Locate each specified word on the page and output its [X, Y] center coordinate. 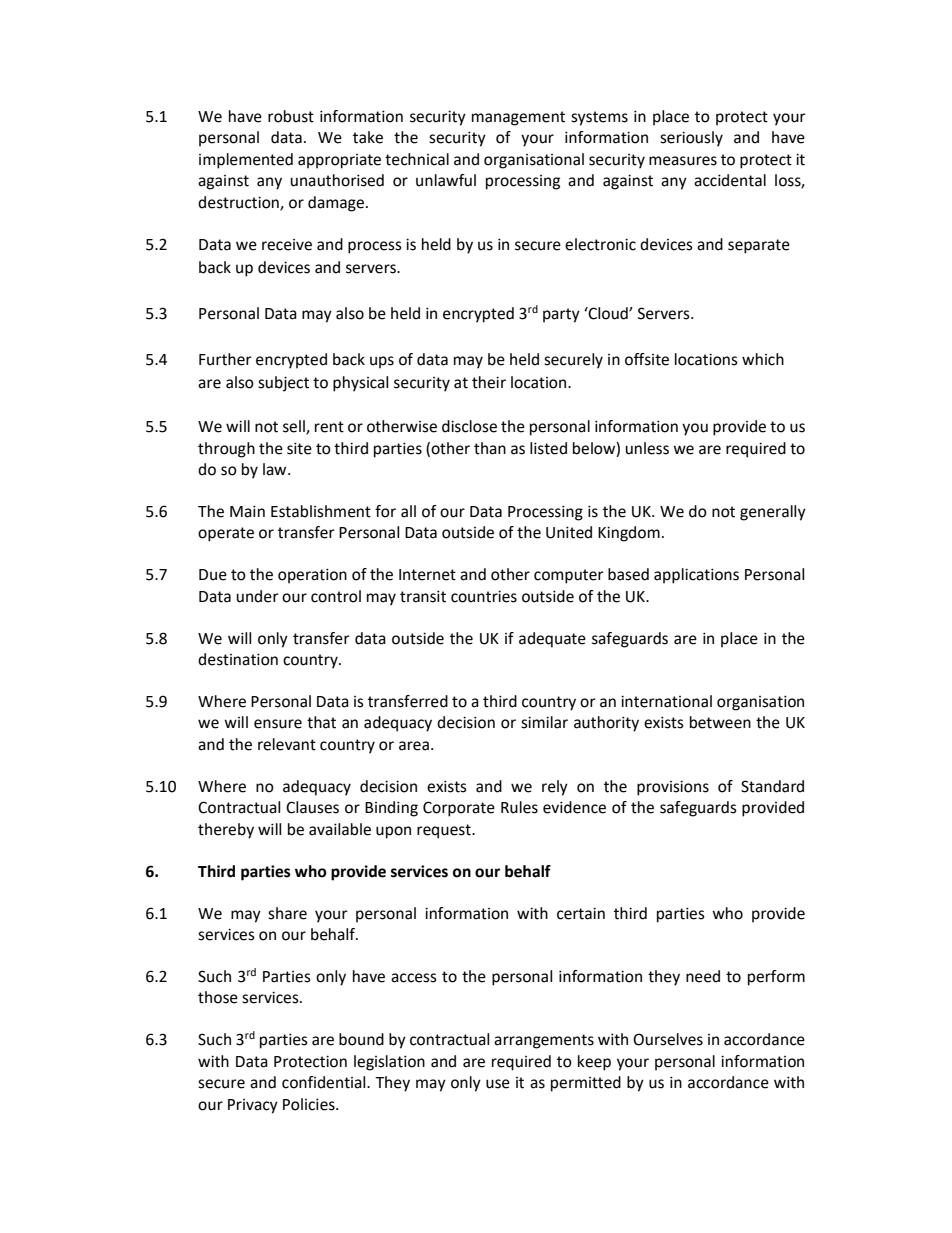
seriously [691, 139]
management [518, 118]
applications [696, 576]
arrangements [544, 1041]
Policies [310, 1104]
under [257, 596]
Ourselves [668, 1039]
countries [484, 596]
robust [291, 116]
